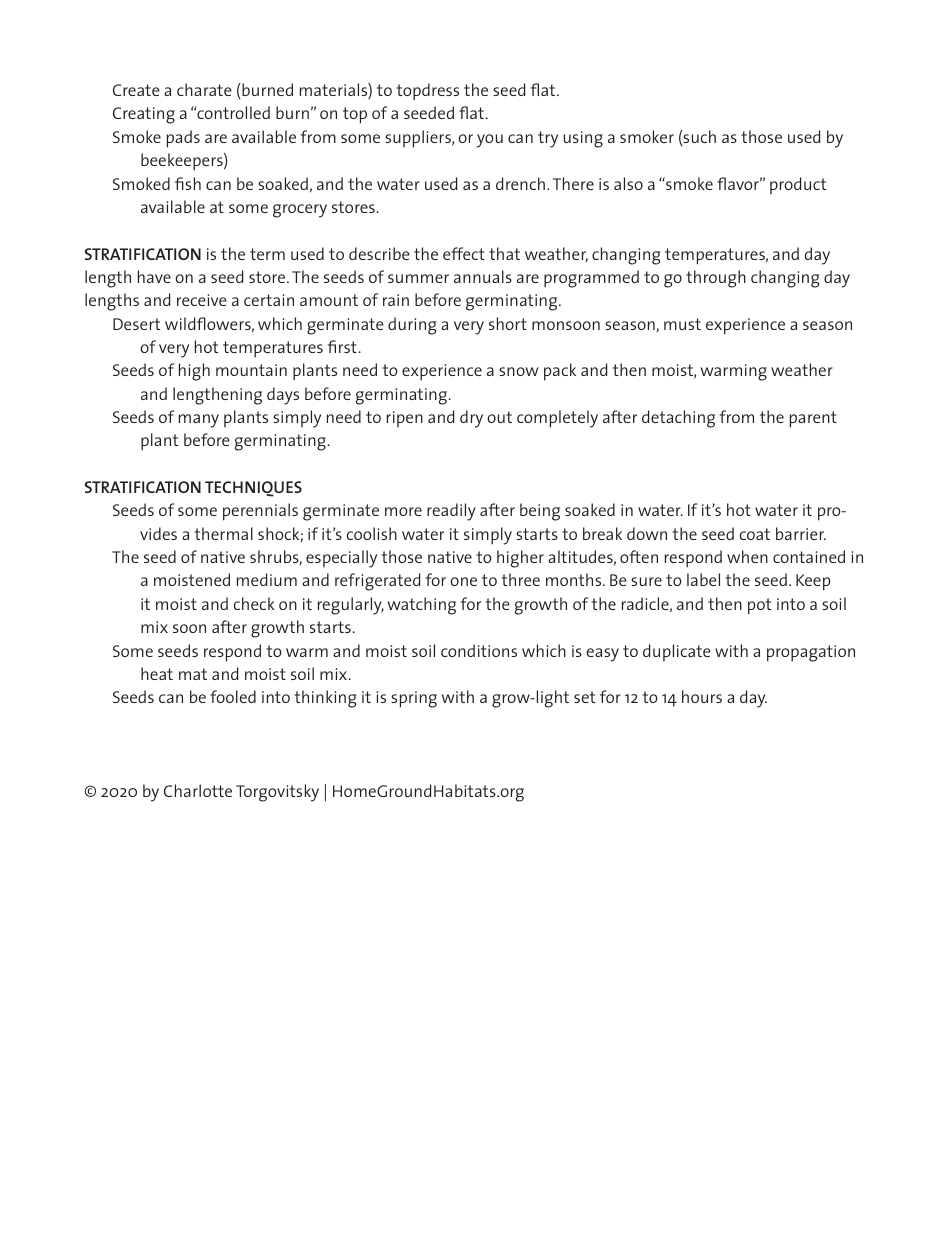 Image resolution: width=952 pixels, height=1233 pixels. Describe the element at coordinates (798, 185) in the screenshot. I see `product` at that location.
